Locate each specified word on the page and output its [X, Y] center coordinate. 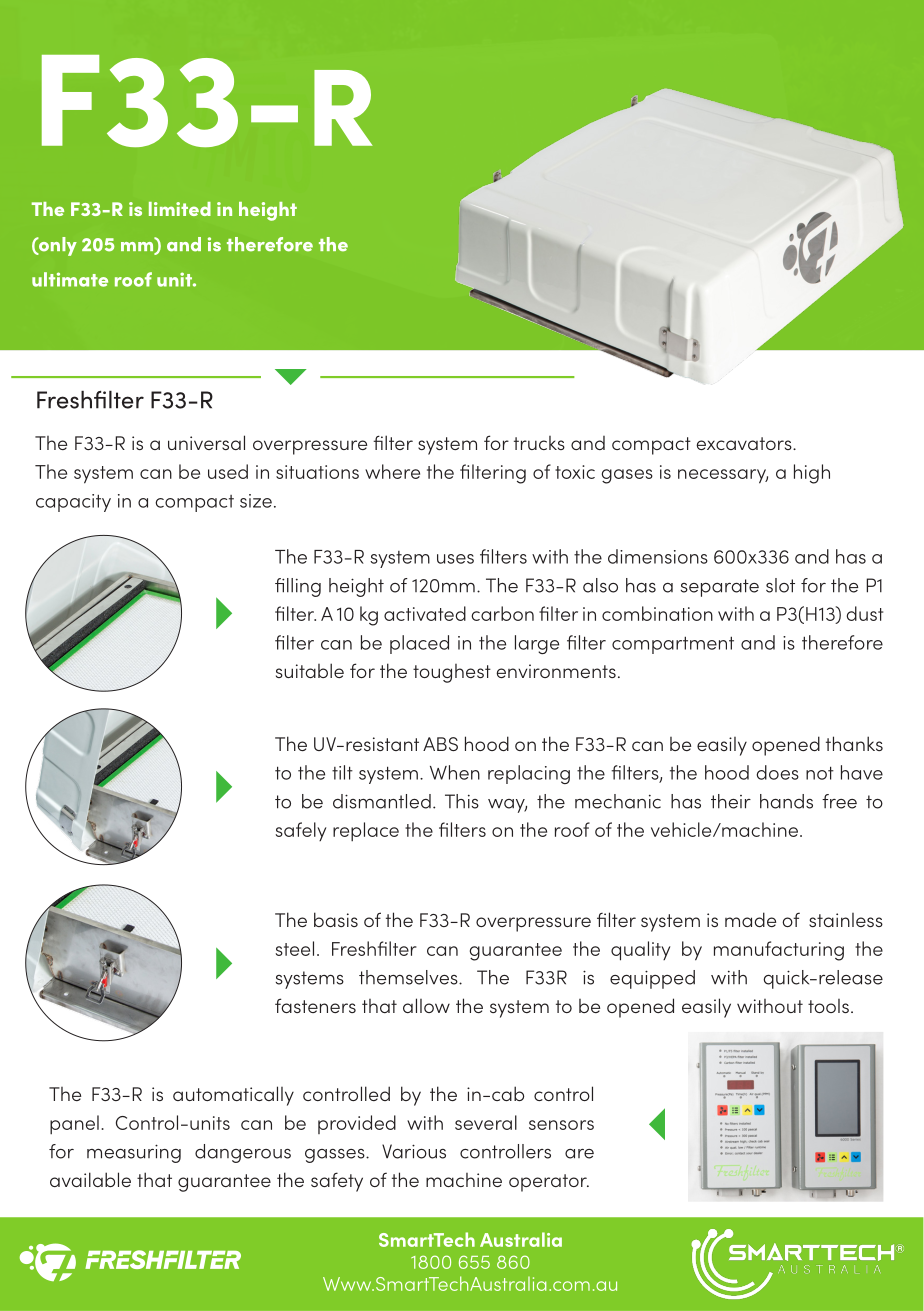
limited [180, 209]
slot [780, 585]
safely [300, 831]
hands [786, 801]
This [462, 801]
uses [455, 559]
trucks [539, 443]
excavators [745, 443]
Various [414, 1151]
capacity [73, 503]
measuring [134, 1153]
